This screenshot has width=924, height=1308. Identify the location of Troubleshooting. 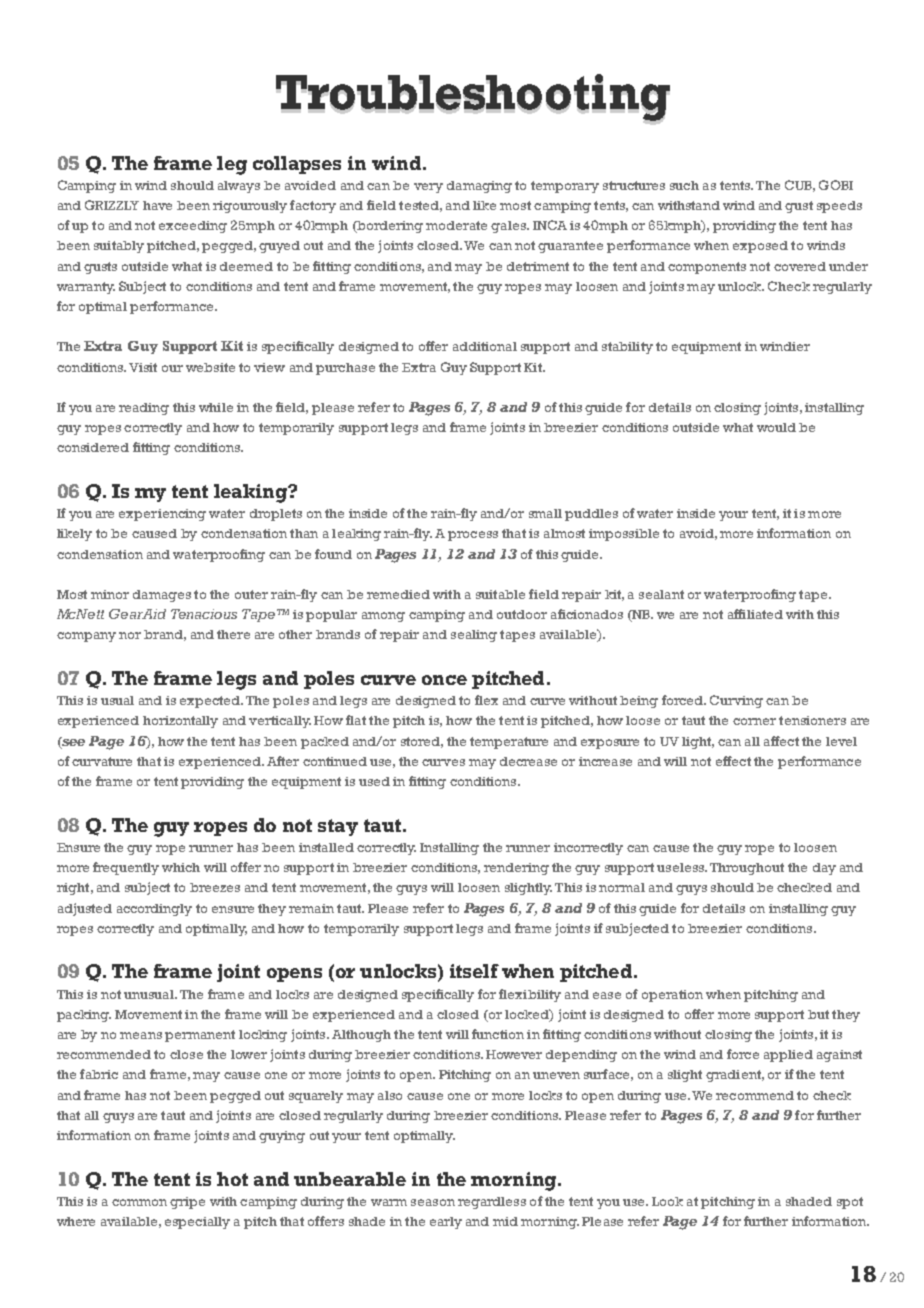
(473, 100).
